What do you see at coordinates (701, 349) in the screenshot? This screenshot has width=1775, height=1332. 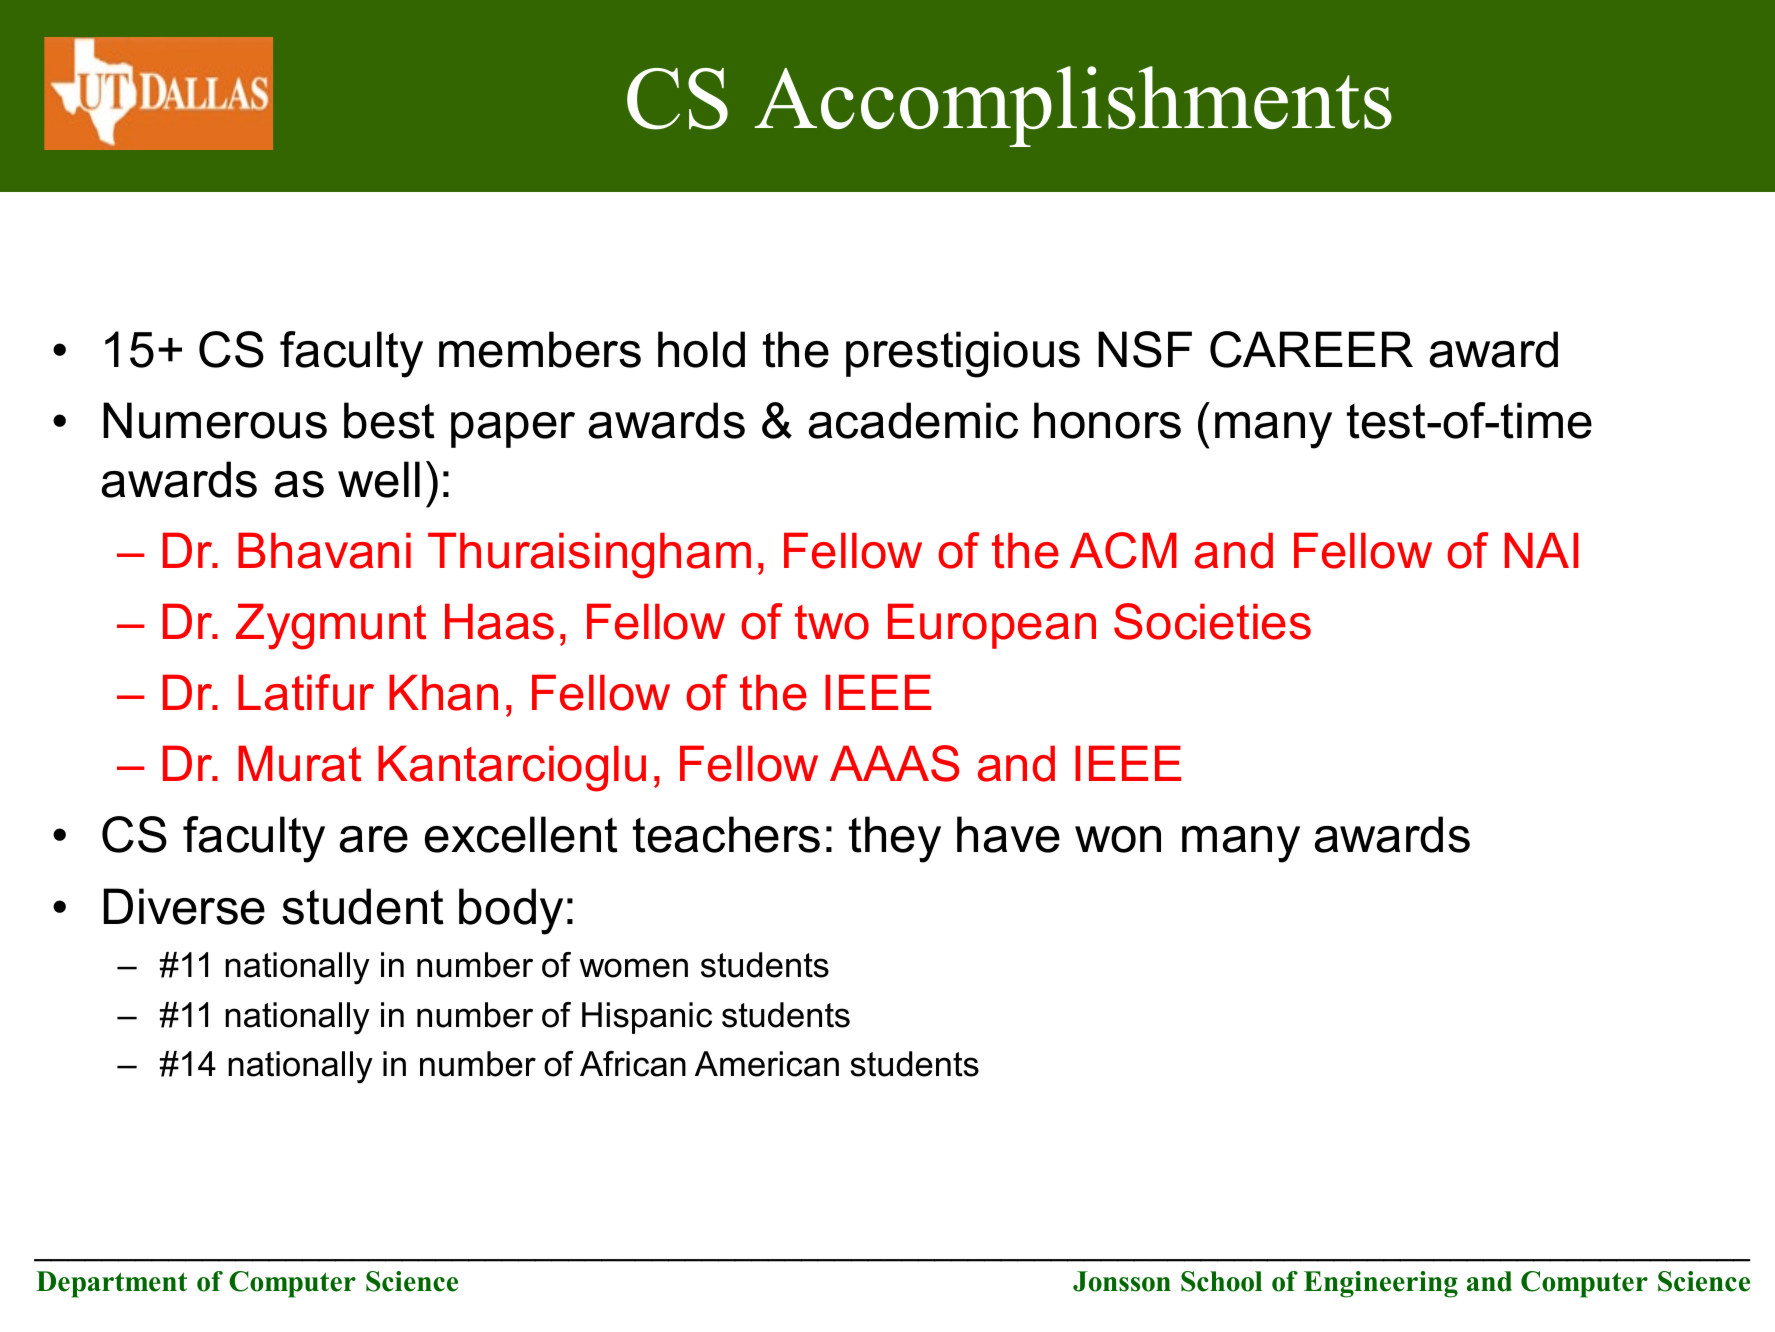 I see `hold` at bounding box center [701, 349].
